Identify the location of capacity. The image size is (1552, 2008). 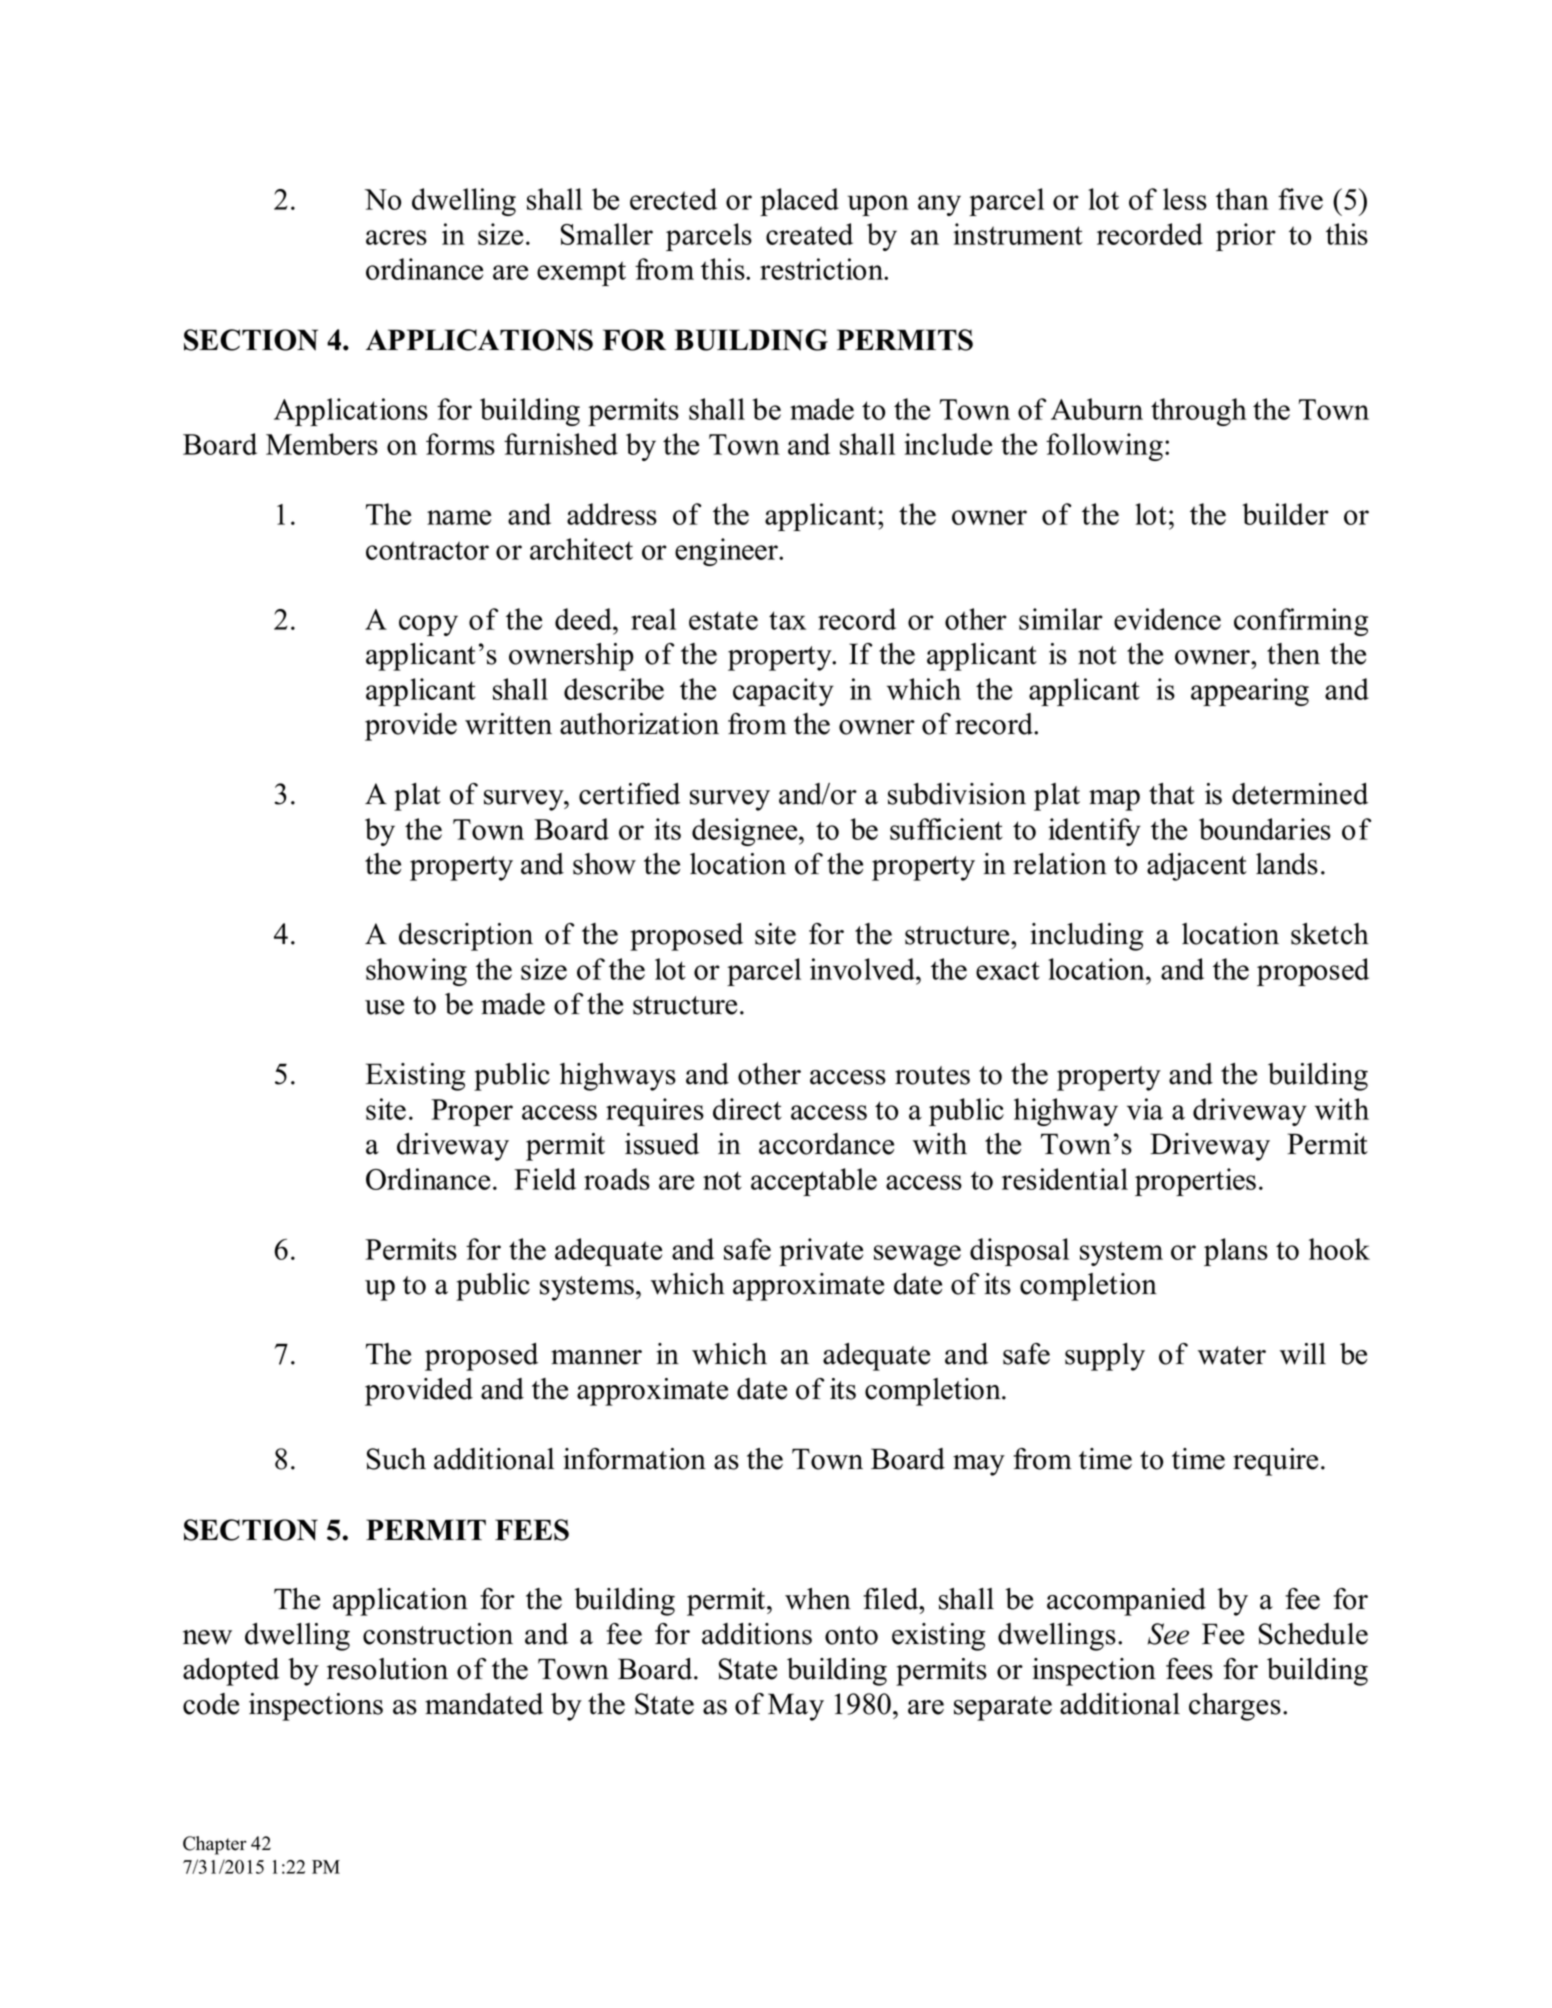
(783, 692).
